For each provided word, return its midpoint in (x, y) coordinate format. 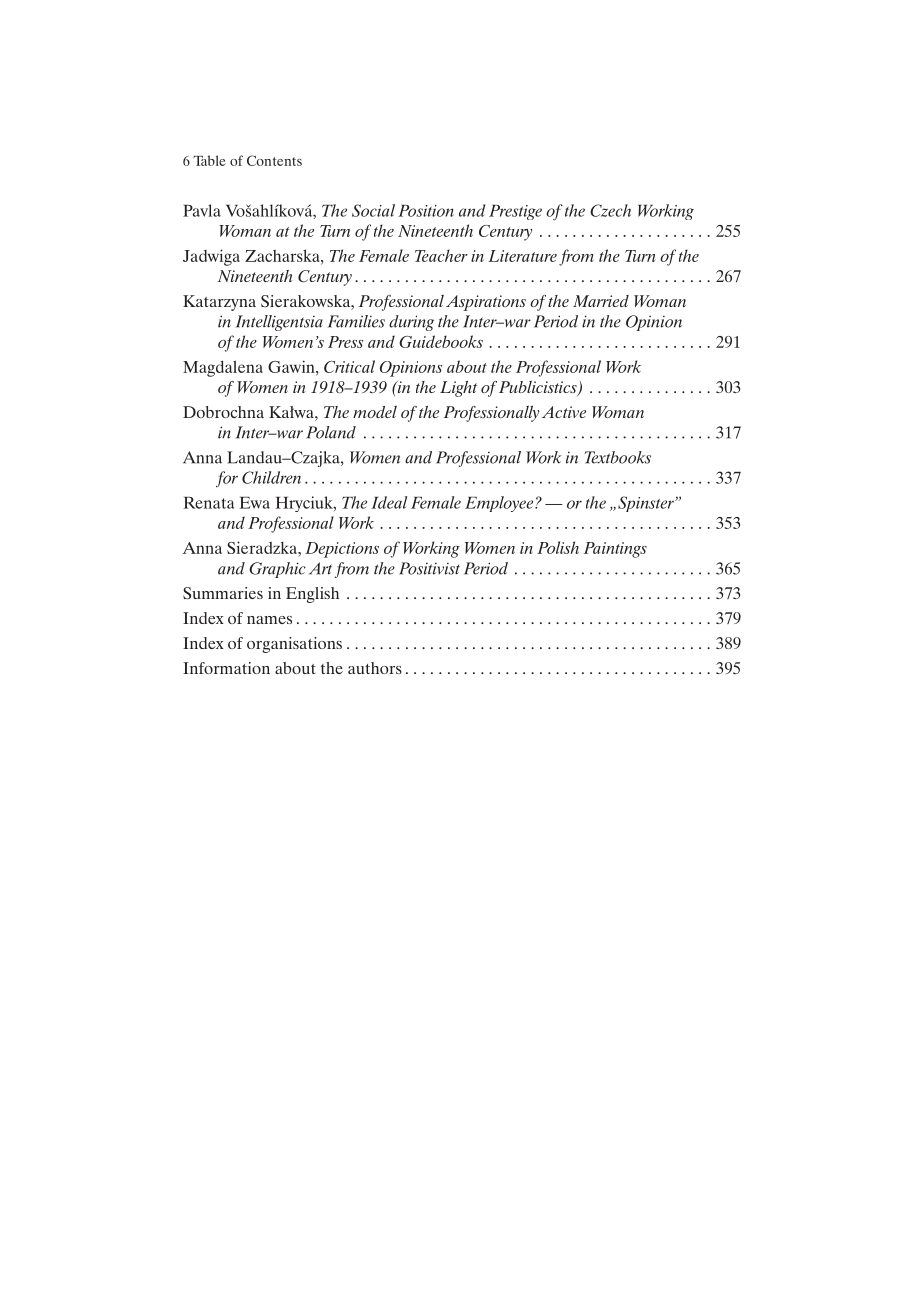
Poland (331, 432)
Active (564, 412)
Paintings (615, 550)
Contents (274, 160)
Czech (610, 210)
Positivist (429, 568)
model (375, 412)
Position (426, 211)
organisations (294, 645)
